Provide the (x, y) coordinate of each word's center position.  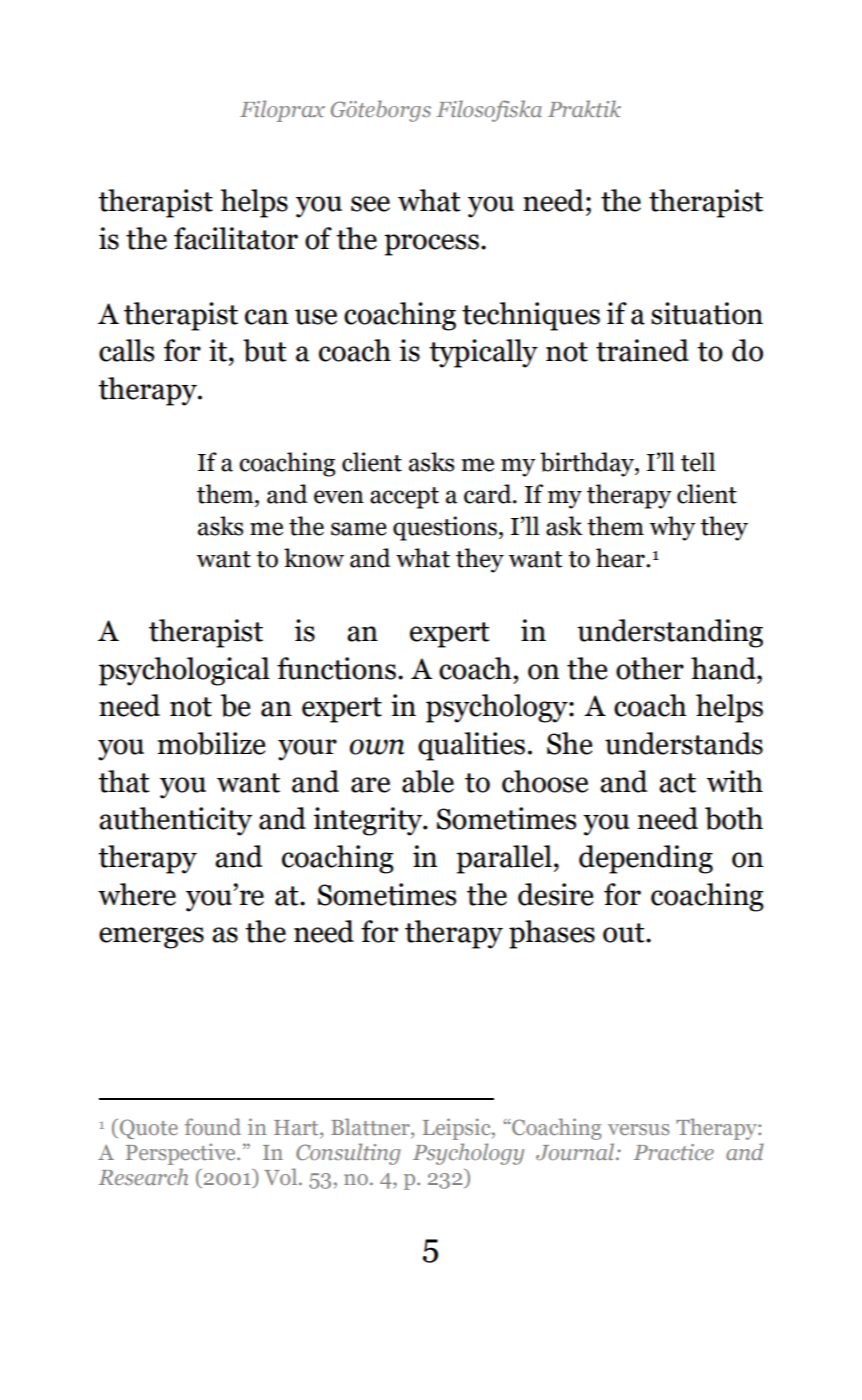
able (428, 781)
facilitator (236, 238)
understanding (670, 633)
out (625, 933)
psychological (184, 671)
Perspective (182, 1154)
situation (707, 313)
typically (483, 353)
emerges (151, 938)
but (265, 350)
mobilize (212, 743)
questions (445, 528)
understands (684, 743)
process (431, 245)
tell (698, 462)
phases (552, 934)
